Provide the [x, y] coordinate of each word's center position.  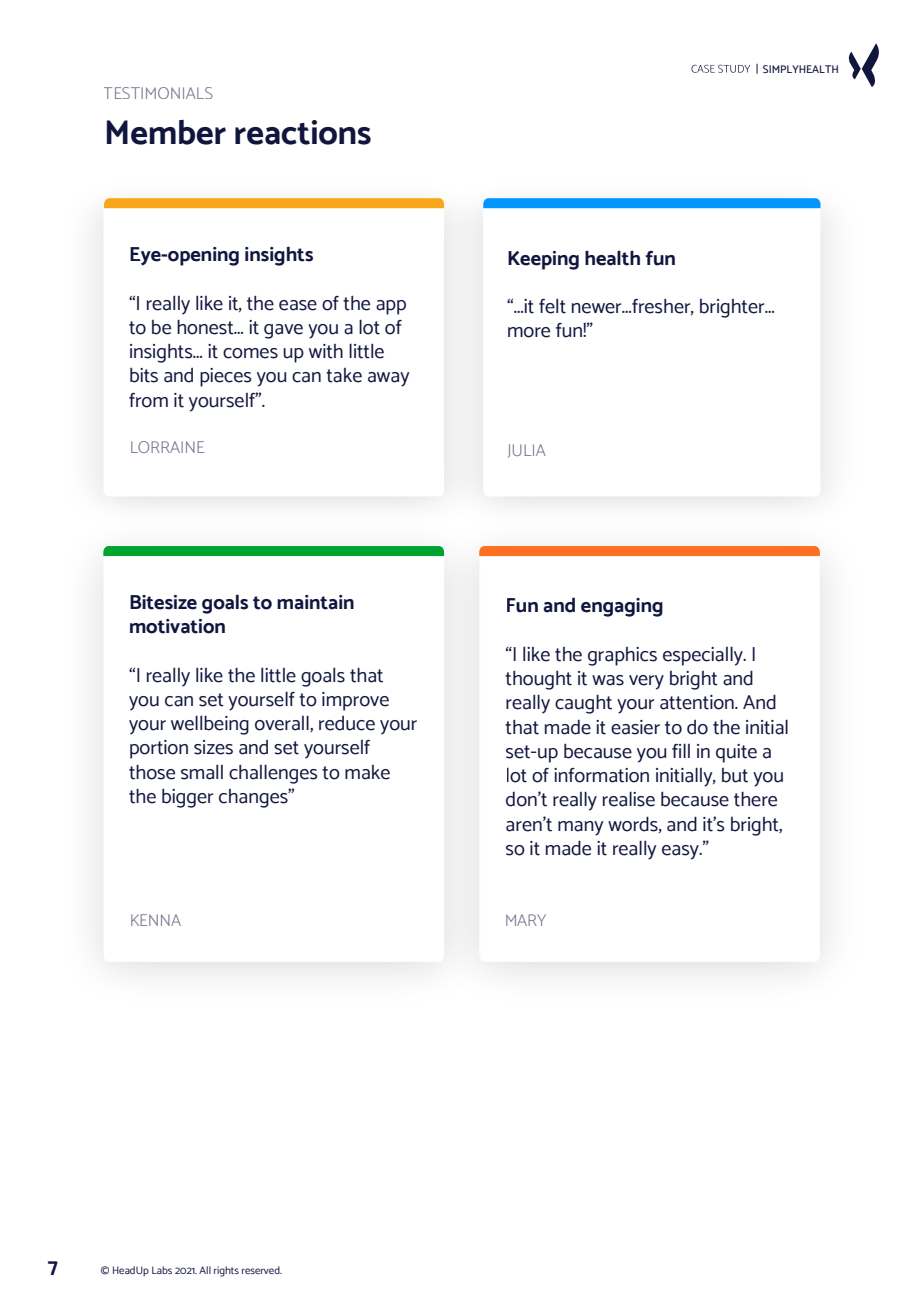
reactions [303, 132]
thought [538, 680]
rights [226, 1271]
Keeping [543, 260]
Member [166, 132]
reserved [262, 1270]
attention [698, 702]
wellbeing [210, 725]
